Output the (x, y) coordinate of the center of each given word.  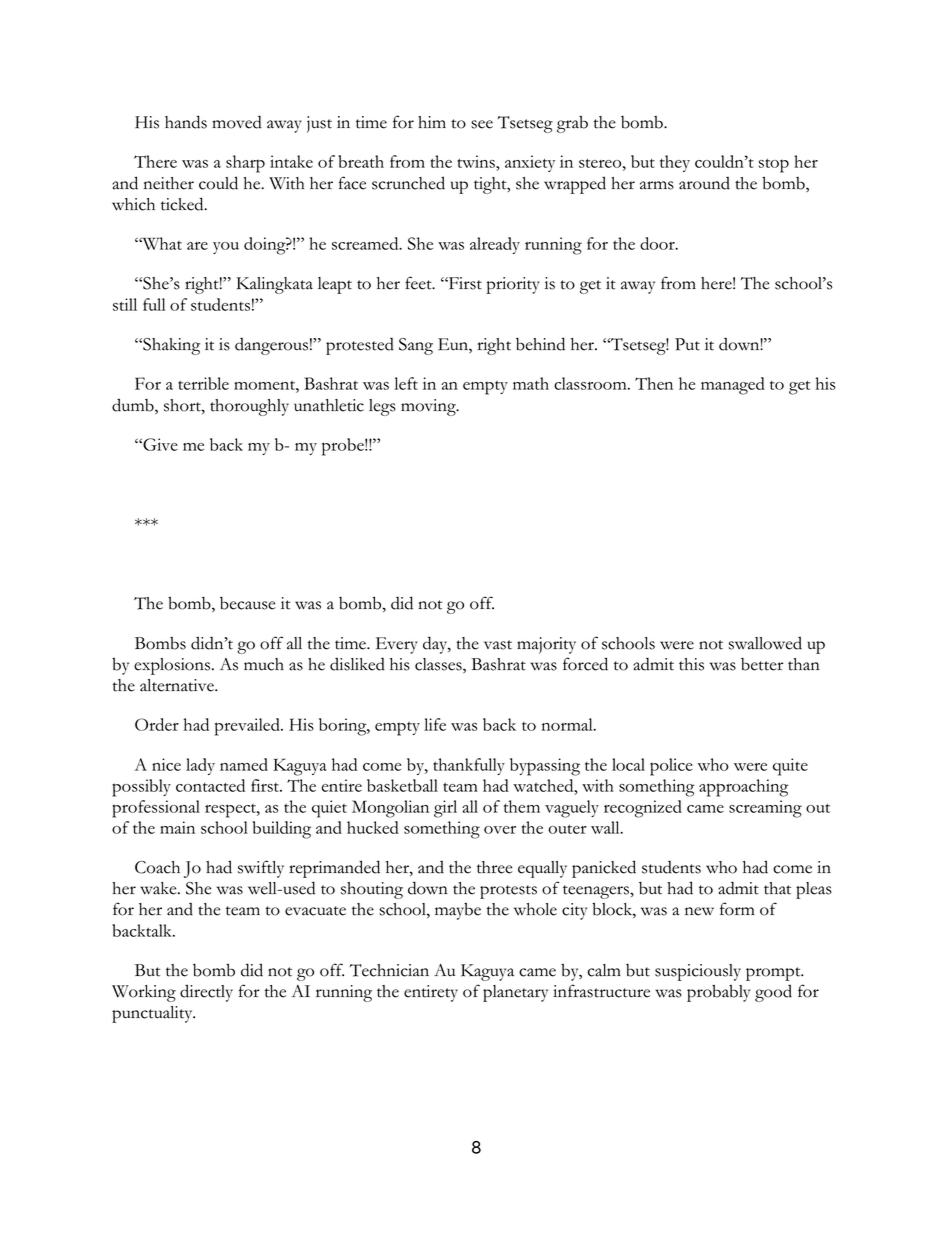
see (482, 124)
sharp (245, 164)
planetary (515, 993)
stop (774, 166)
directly (206, 993)
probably (718, 993)
